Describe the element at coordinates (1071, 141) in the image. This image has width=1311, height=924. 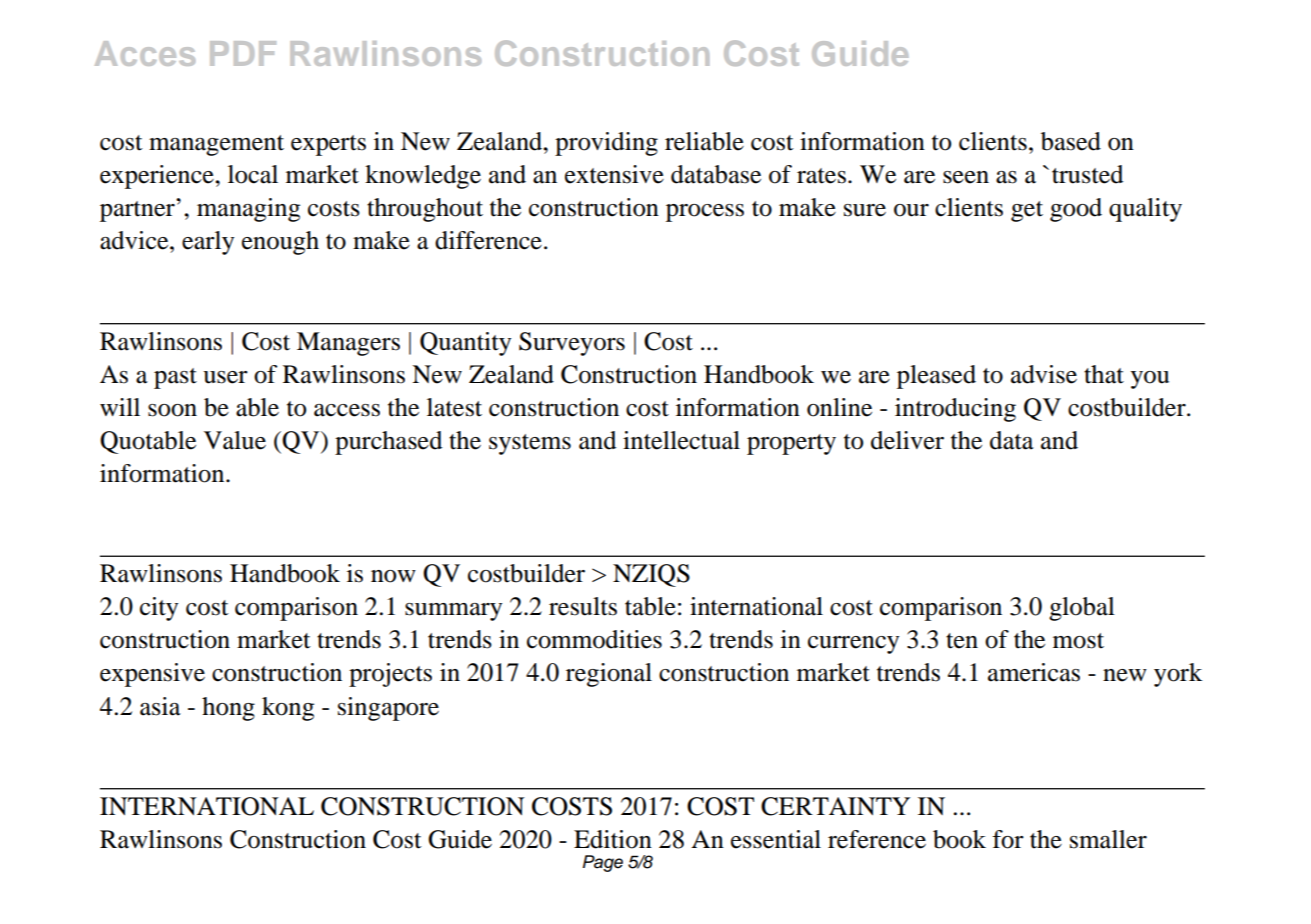
I see `based` at that location.
